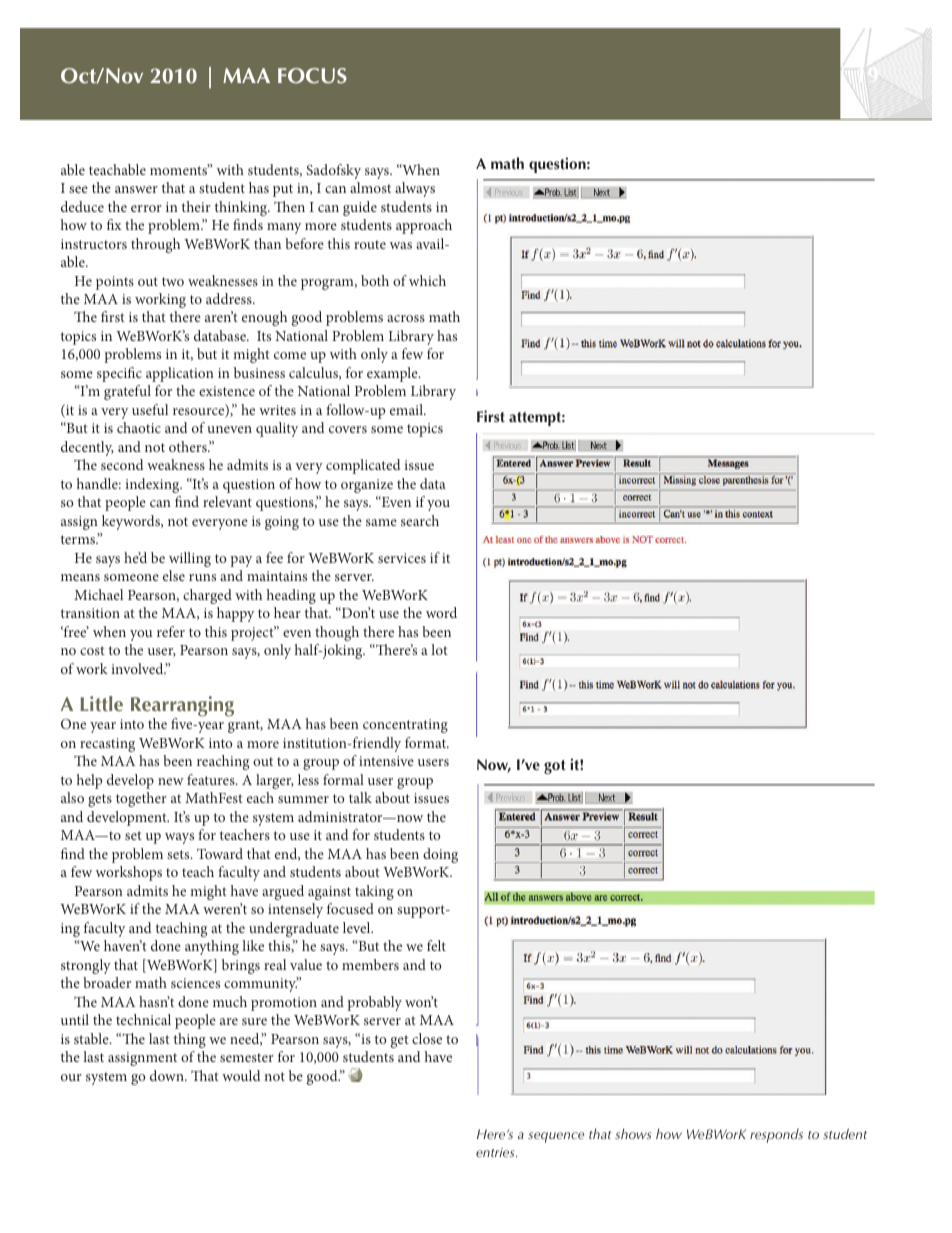  I want to click on error, so click(146, 208).
